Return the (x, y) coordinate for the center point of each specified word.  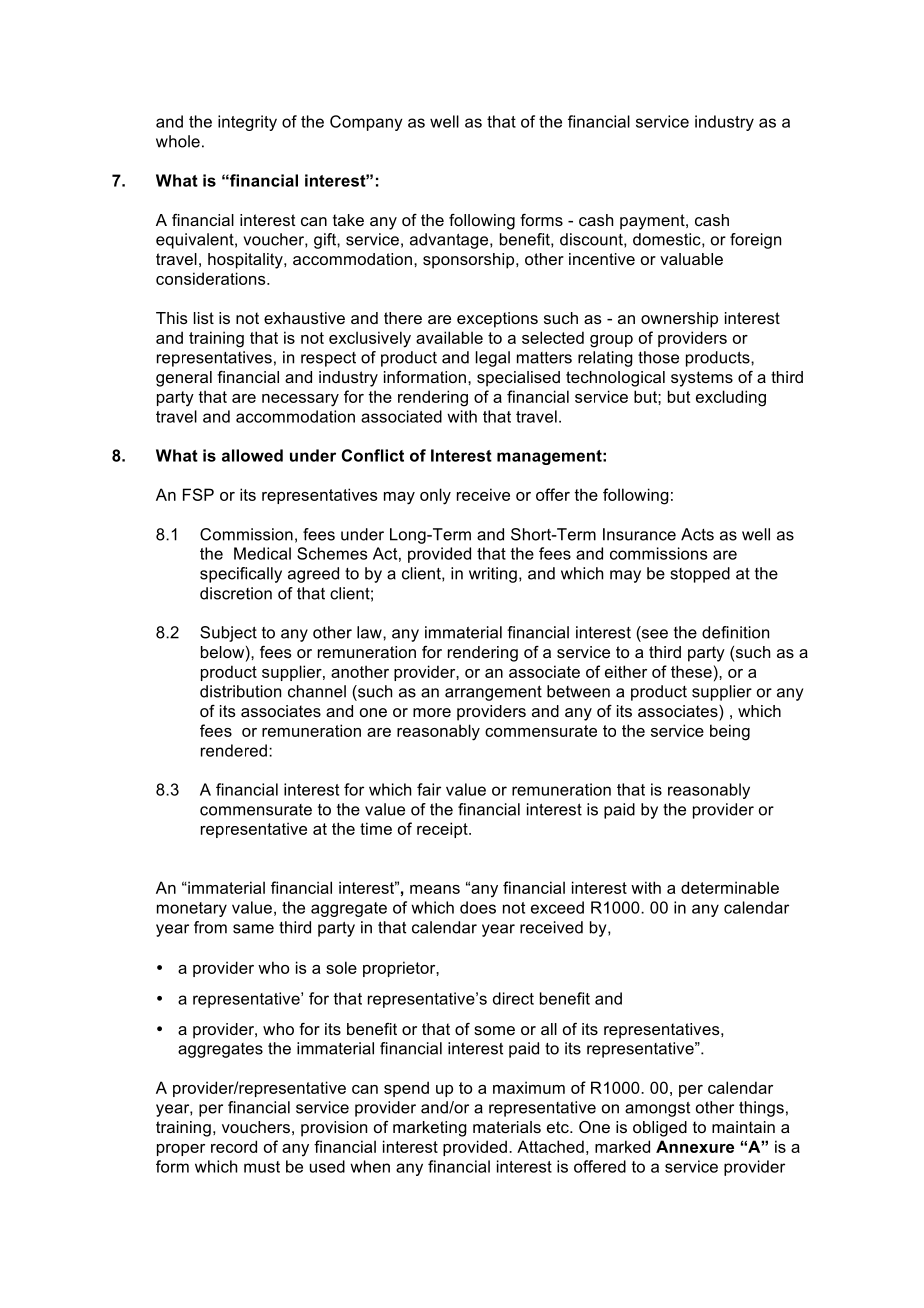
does (478, 907)
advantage (450, 241)
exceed (557, 907)
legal (493, 359)
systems (702, 379)
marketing (430, 1129)
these (691, 671)
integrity (247, 123)
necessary (300, 400)
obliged (660, 1129)
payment (653, 222)
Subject (228, 634)
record (234, 1146)
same (253, 929)
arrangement (493, 693)
